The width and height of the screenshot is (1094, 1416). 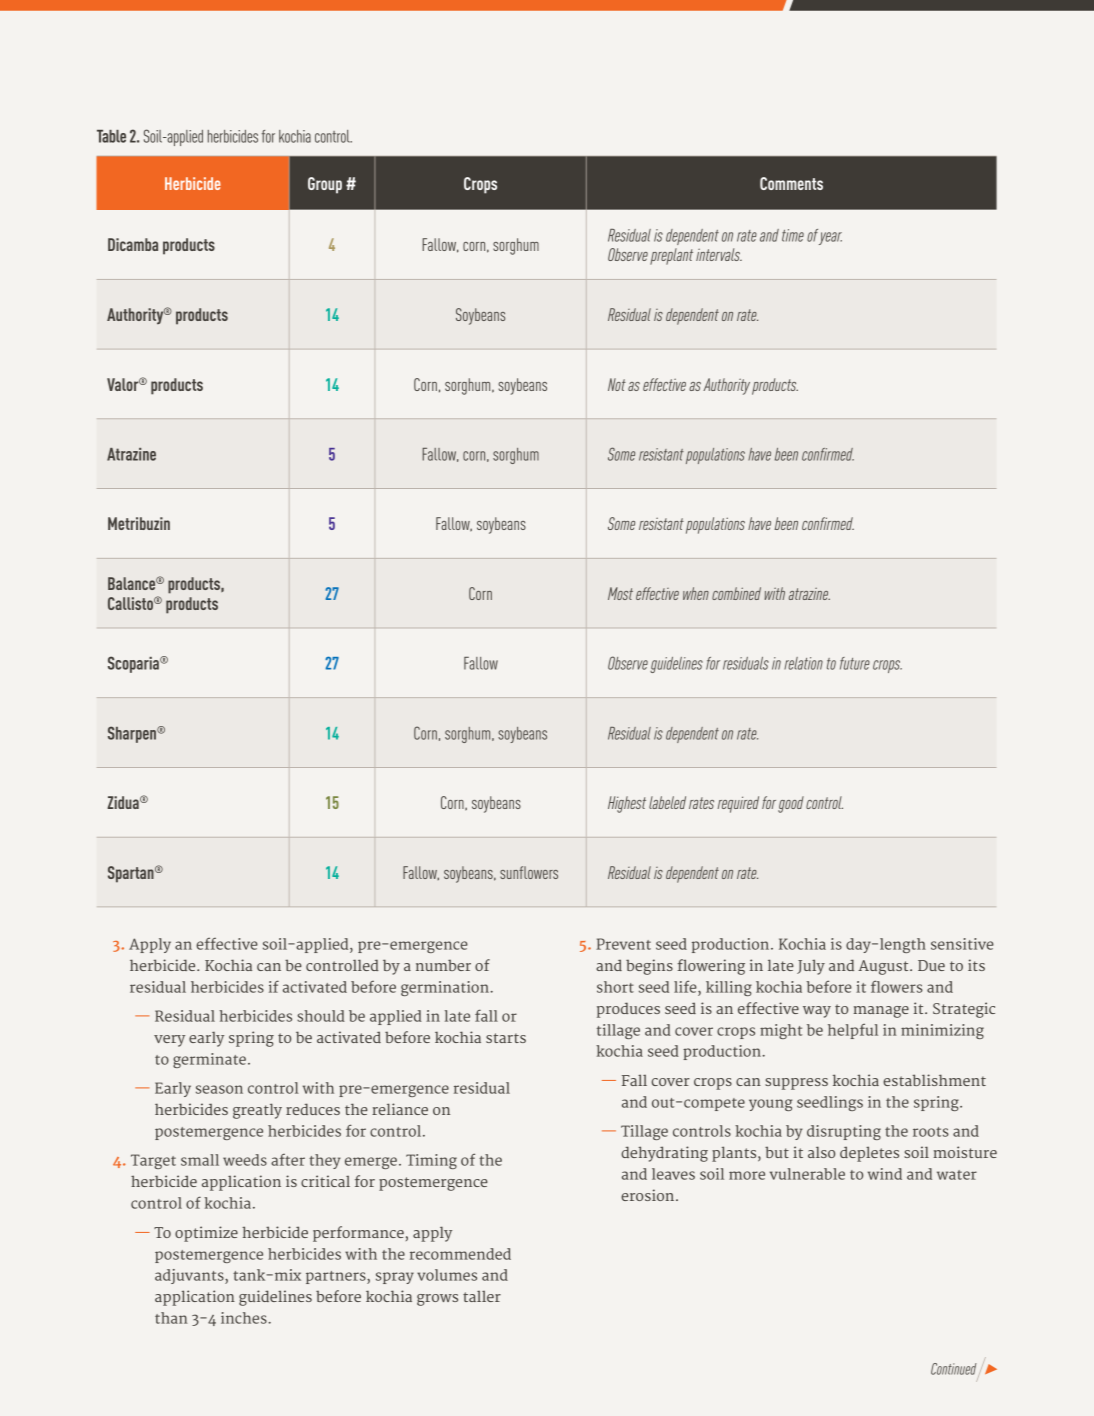 What do you see at coordinates (482, 1296) in the screenshot?
I see `taller` at bounding box center [482, 1296].
